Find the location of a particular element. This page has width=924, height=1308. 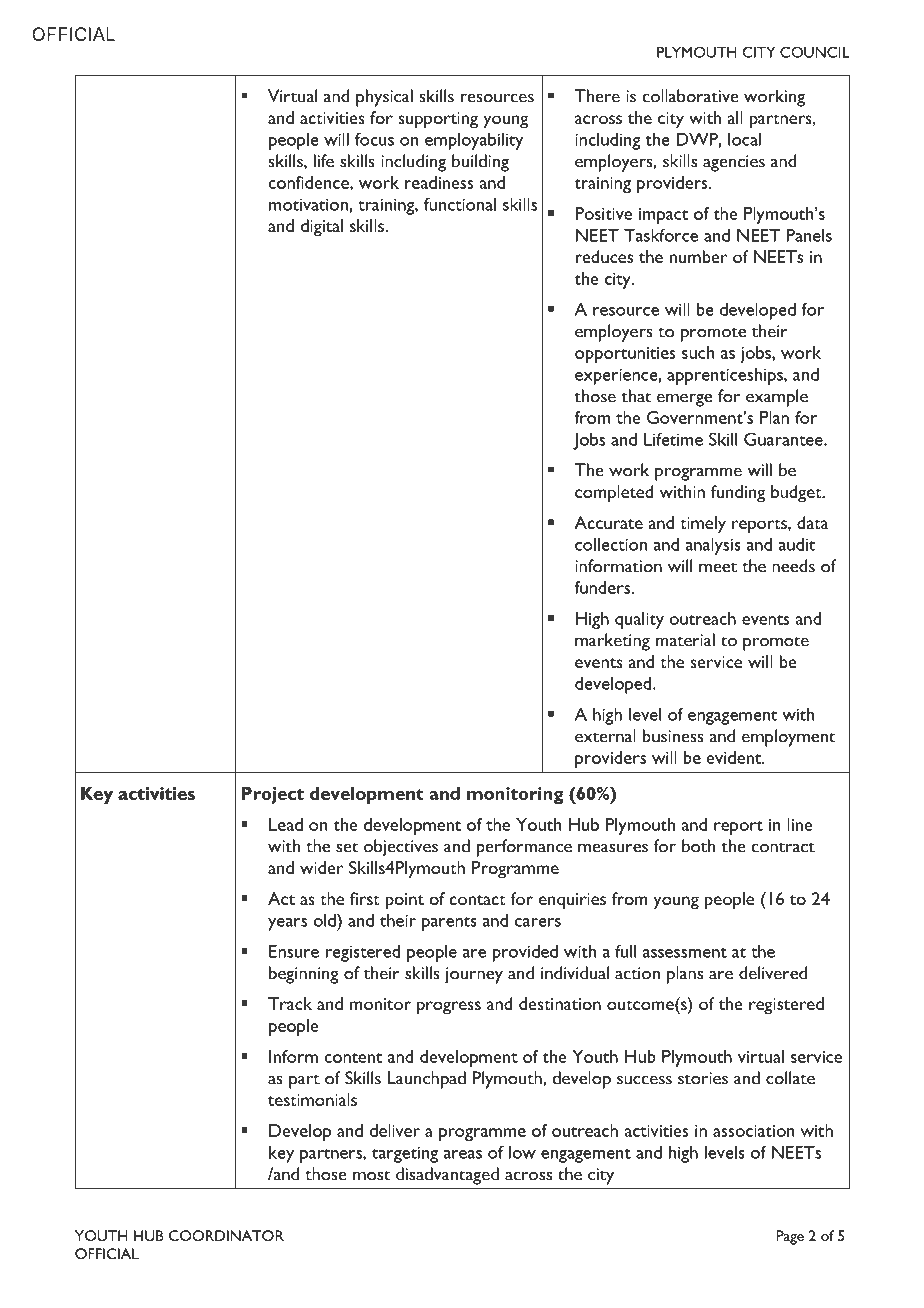

opportunities is located at coordinates (625, 355).
